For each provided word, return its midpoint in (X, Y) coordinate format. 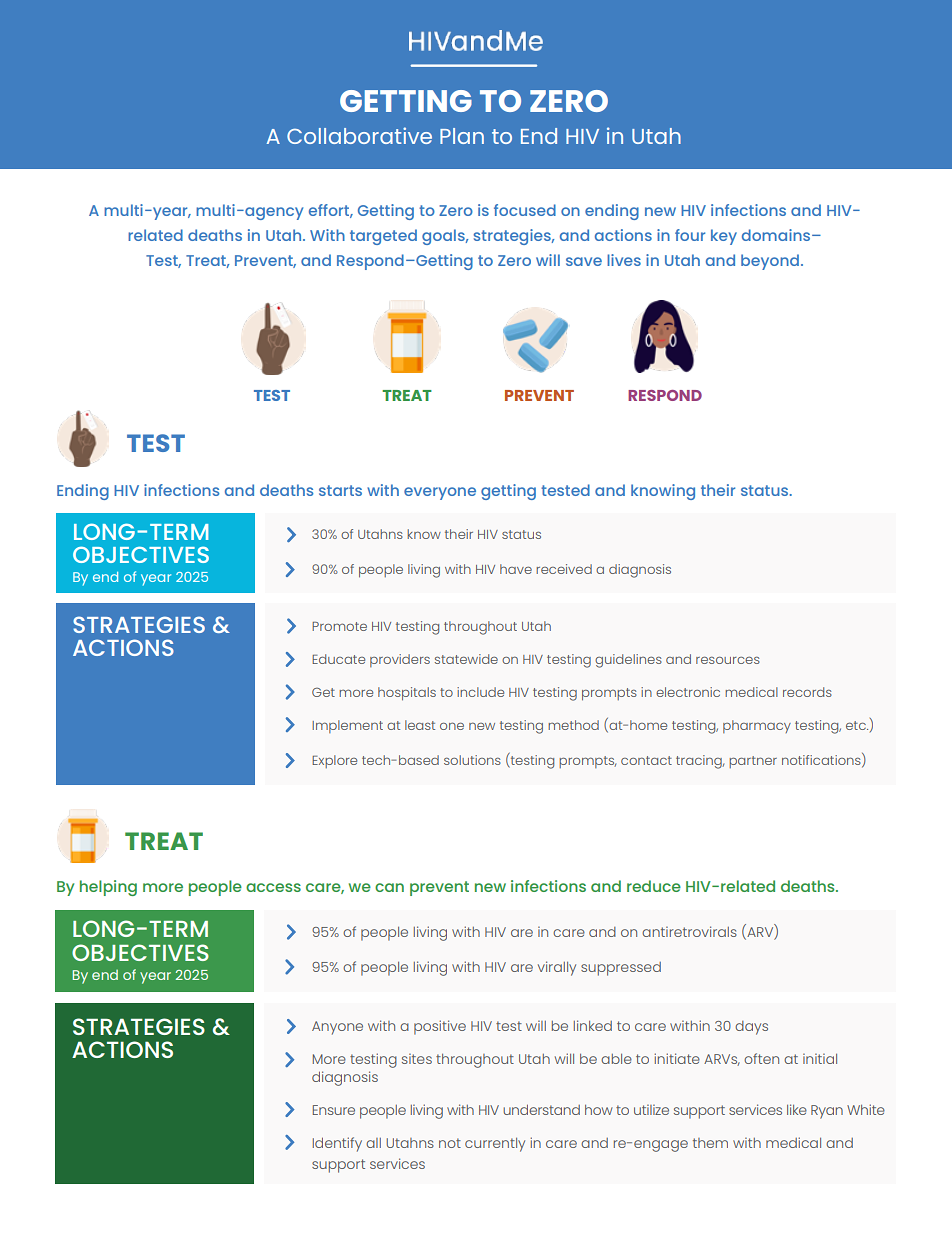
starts (340, 490)
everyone (440, 493)
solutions (472, 760)
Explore (334, 761)
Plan (462, 136)
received (564, 569)
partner (753, 762)
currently (495, 1145)
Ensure (334, 1110)
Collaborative (359, 135)
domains (777, 235)
